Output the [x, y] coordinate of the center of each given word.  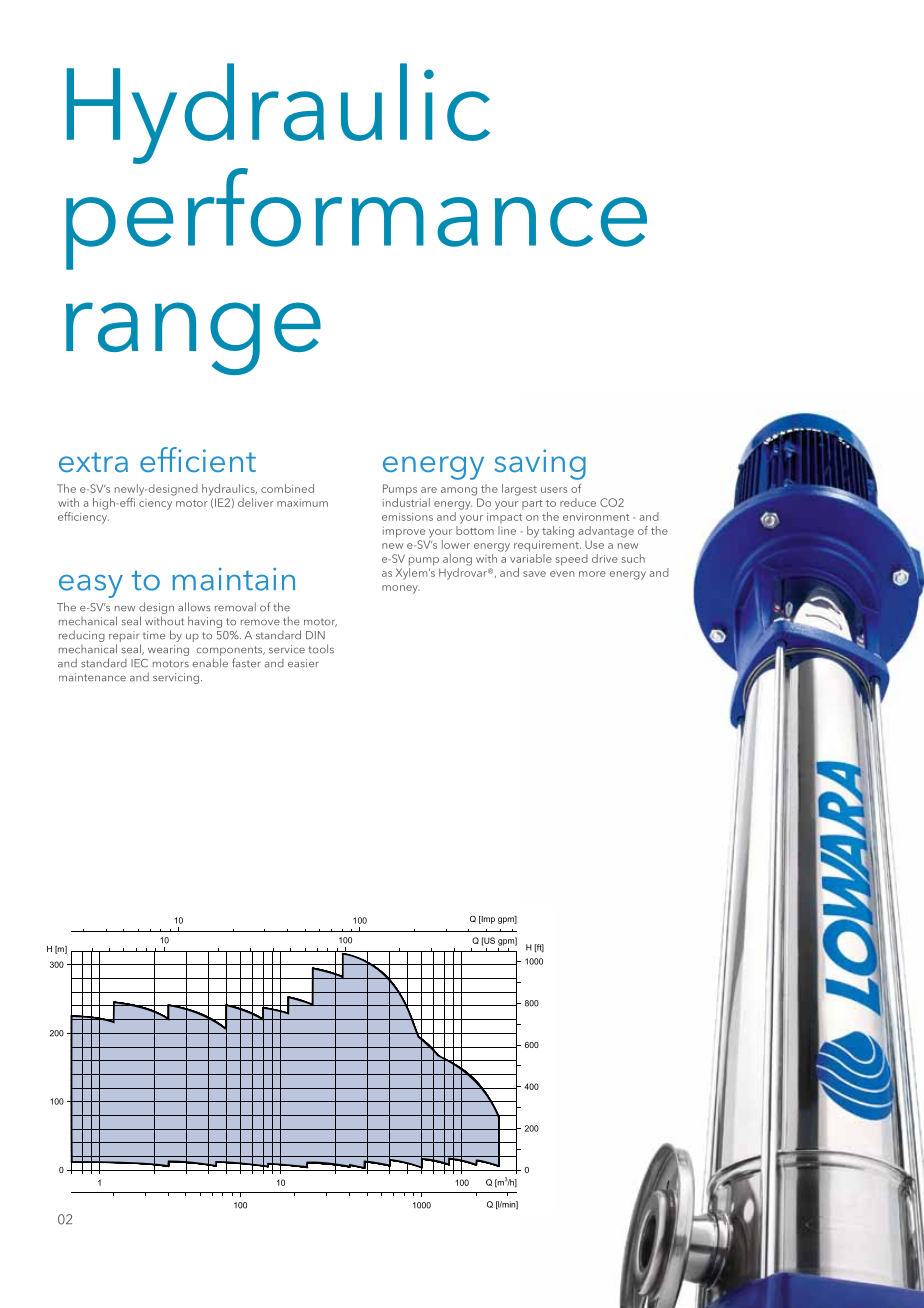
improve [404, 532]
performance [356, 219]
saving [540, 464]
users [554, 490]
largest [519, 490]
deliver [256, 502]
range [193, 338]
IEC [139, 663]
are [429, 490]
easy [91, 586]
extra [93, 462]
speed [572, 560]
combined [287, 488]
